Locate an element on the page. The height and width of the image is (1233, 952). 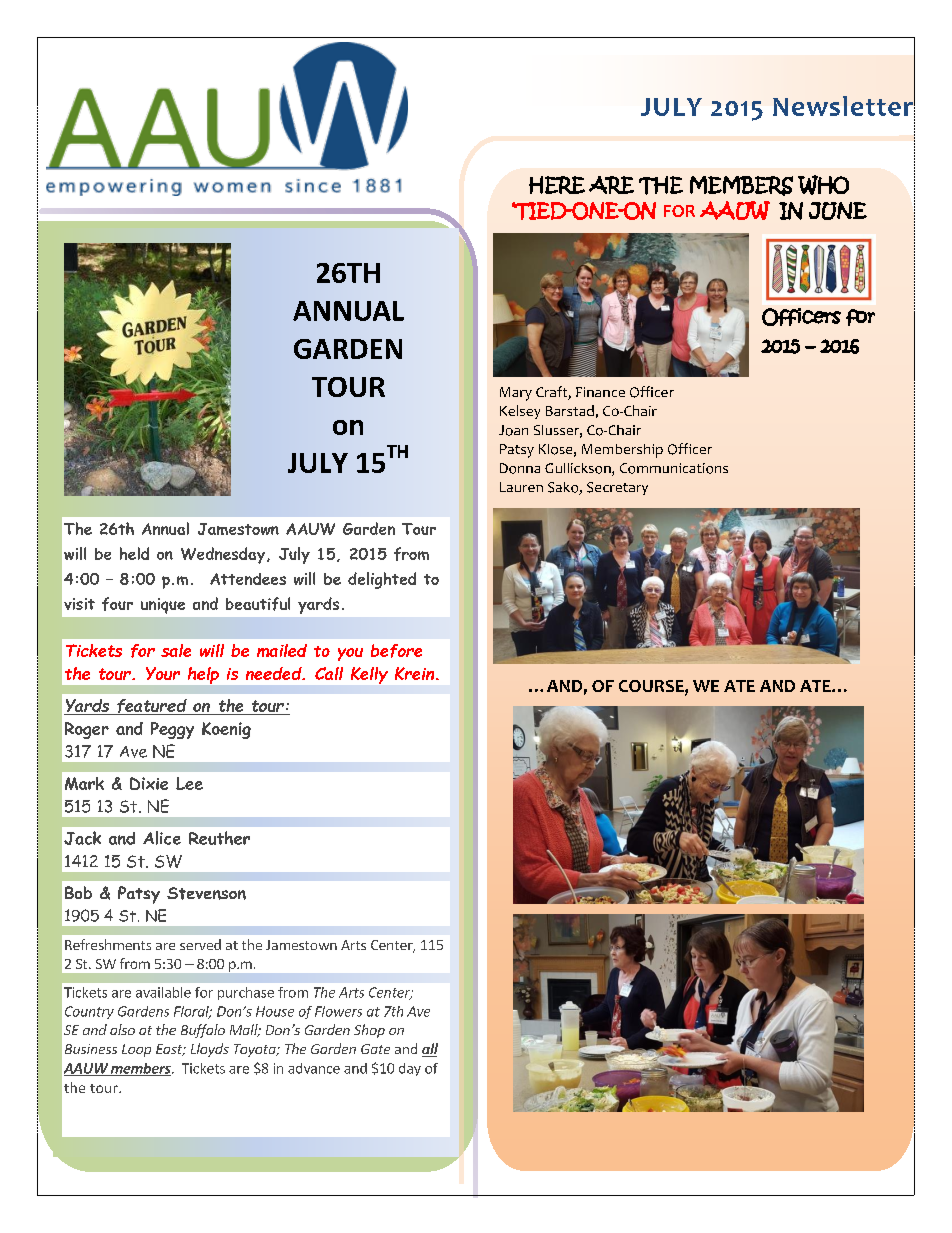
Mary is located at coordinates (516, 394).
